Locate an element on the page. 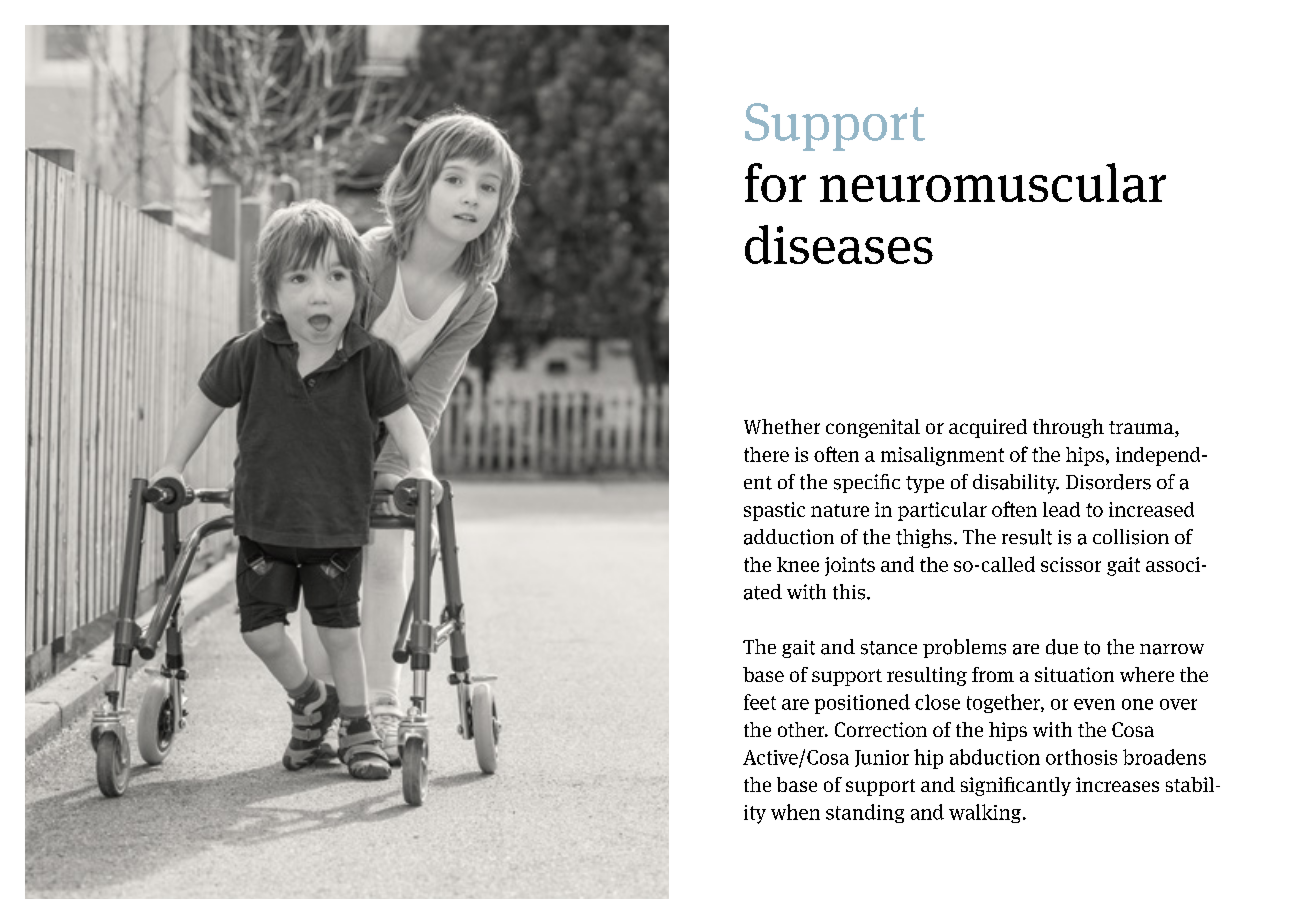  scissor is located at coordinates (1071, 564).
